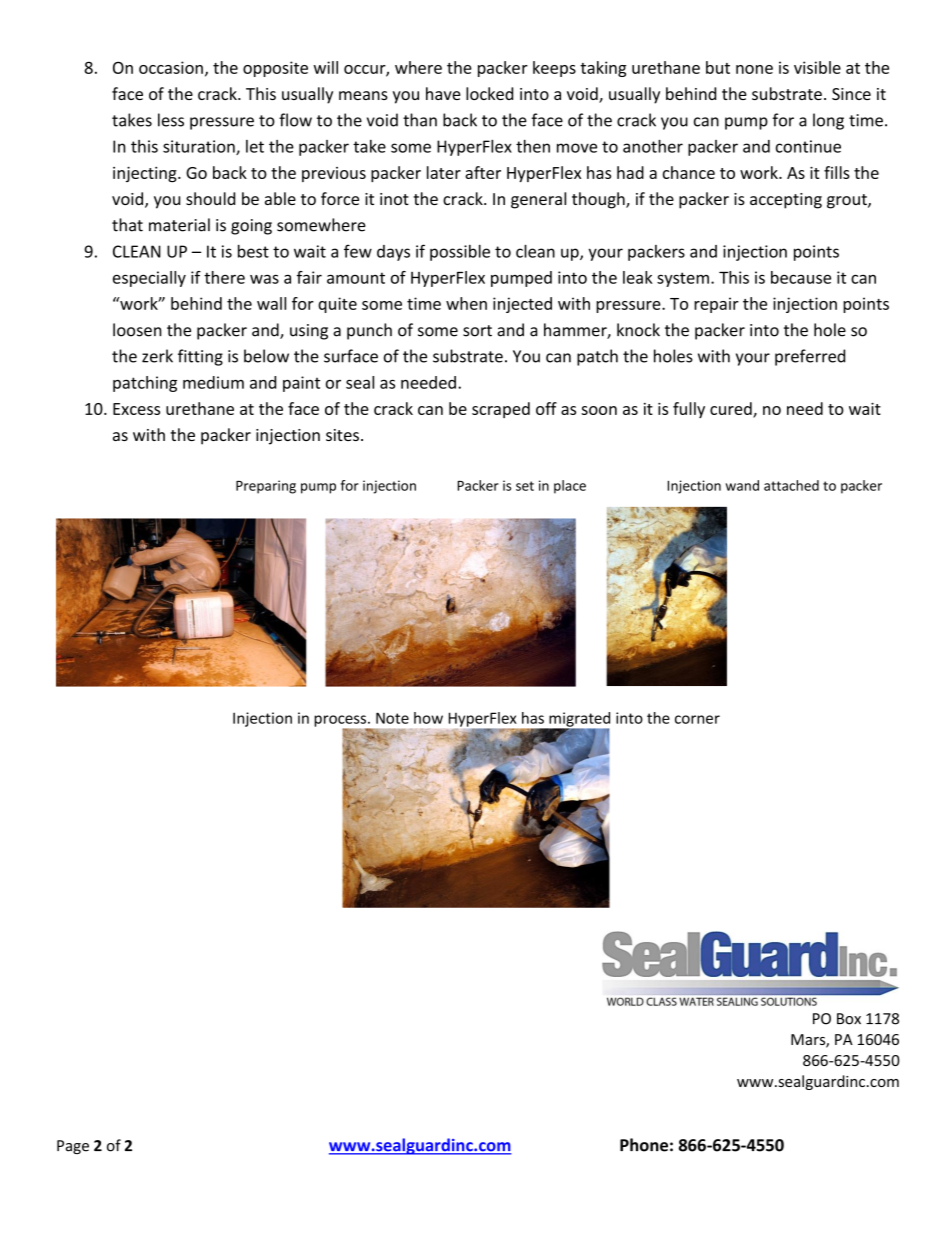  I want to click on Page, so click(73, 1147).
